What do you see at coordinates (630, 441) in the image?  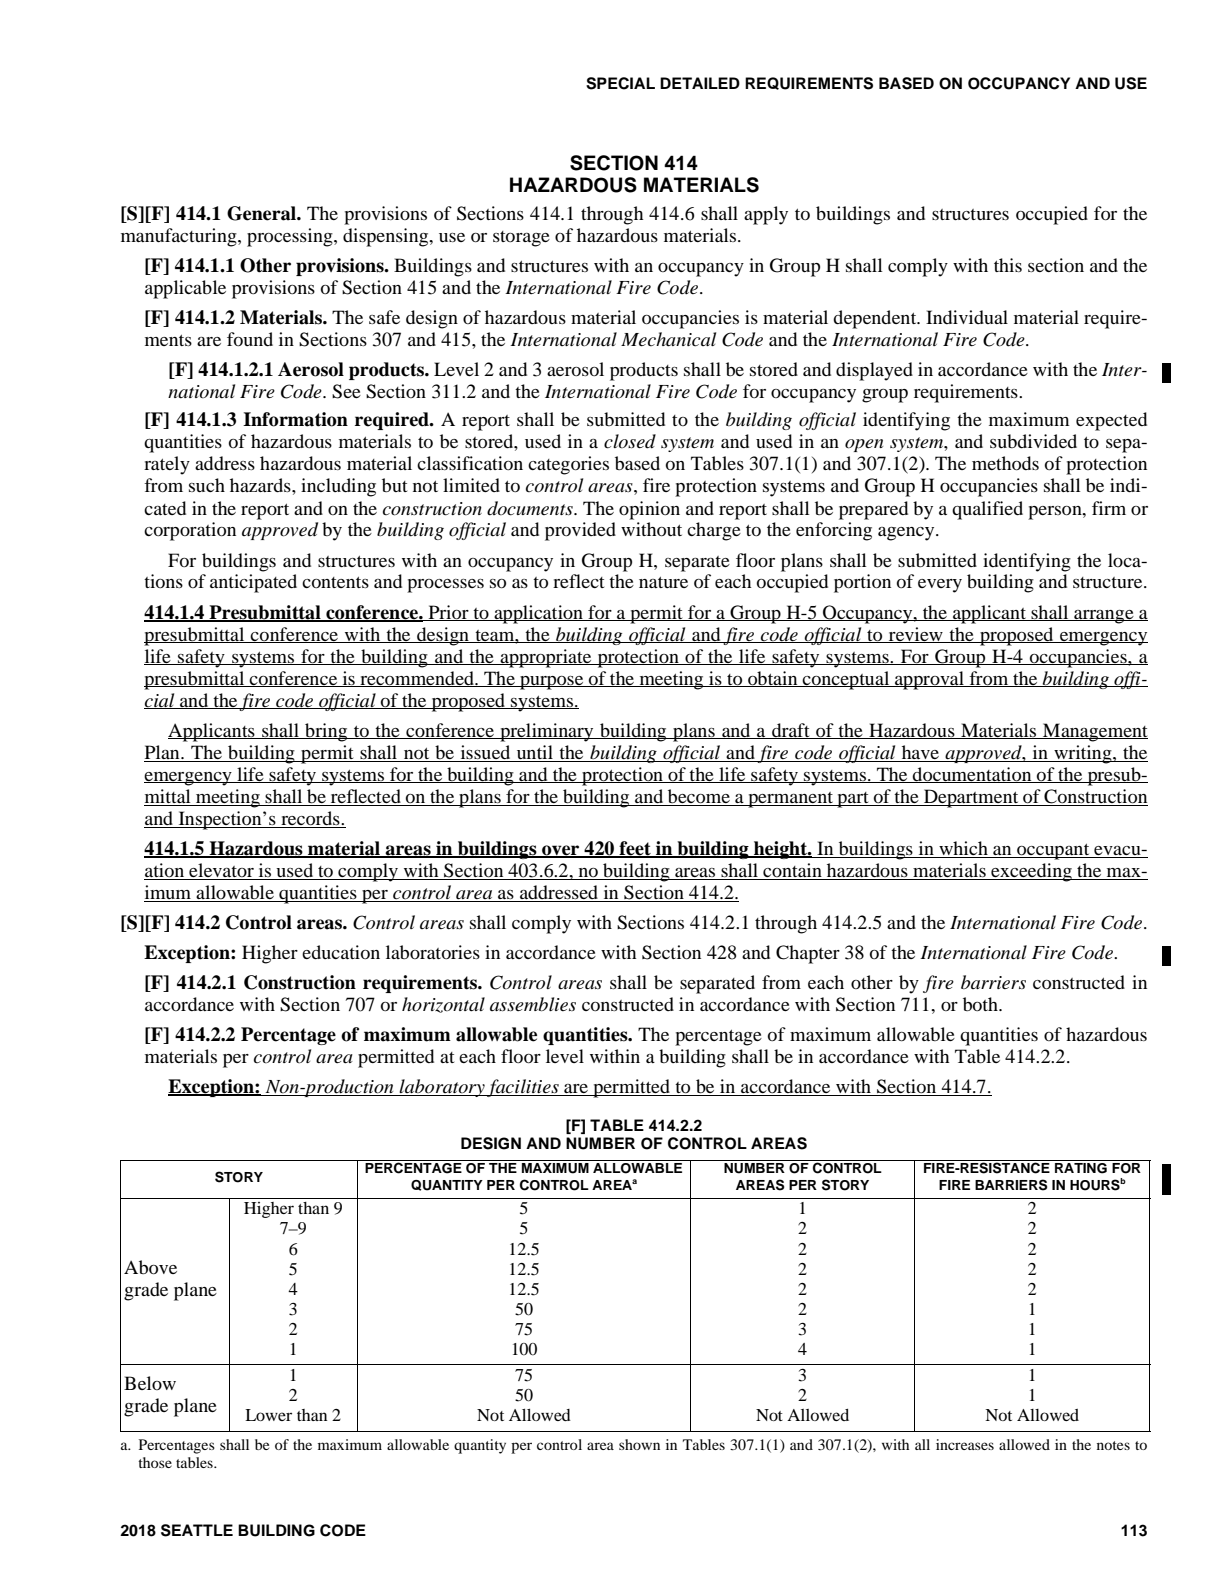 I see `closed` at bounding box center [630, 441].
